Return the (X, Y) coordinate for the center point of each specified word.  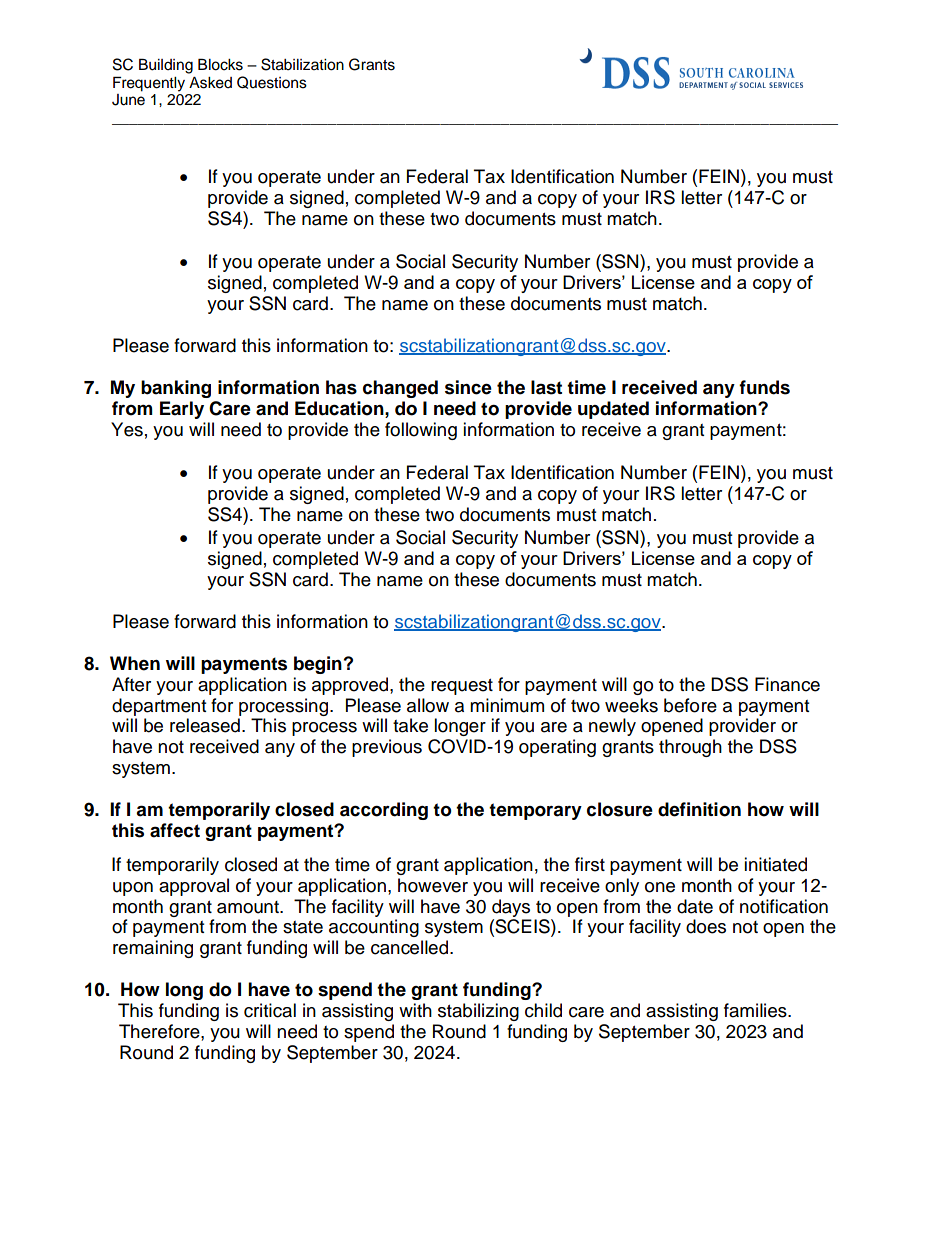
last (546, 387)
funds (764, 387)
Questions (272, 82)
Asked (210, 83)
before (690, 705)
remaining (153, 949)
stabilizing (478, 1012)
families (756, 1010)
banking (176, 389)
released (205, 725)
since (468, 387)
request (462, 687)
